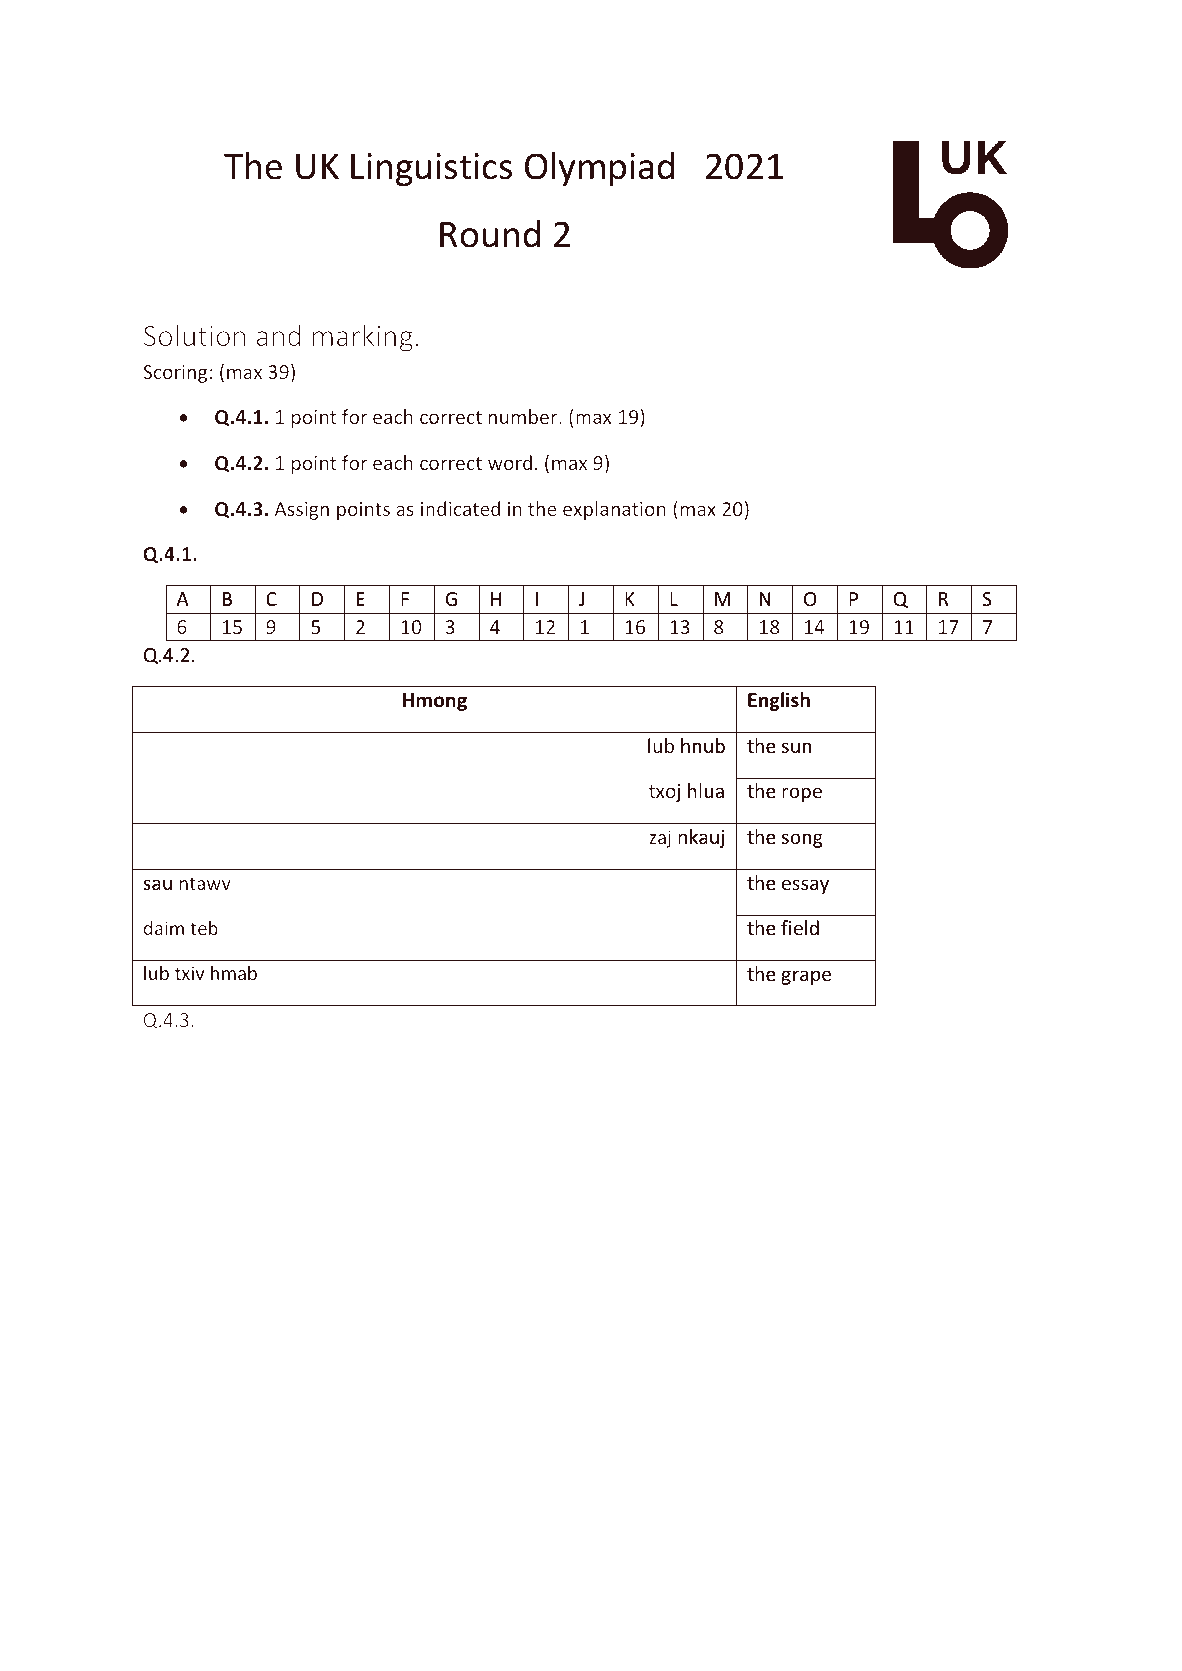 The height and width of the document is (1671, 1182). Describe the element at coordinates (802, 794) in the document. I see `rope` at that location.
